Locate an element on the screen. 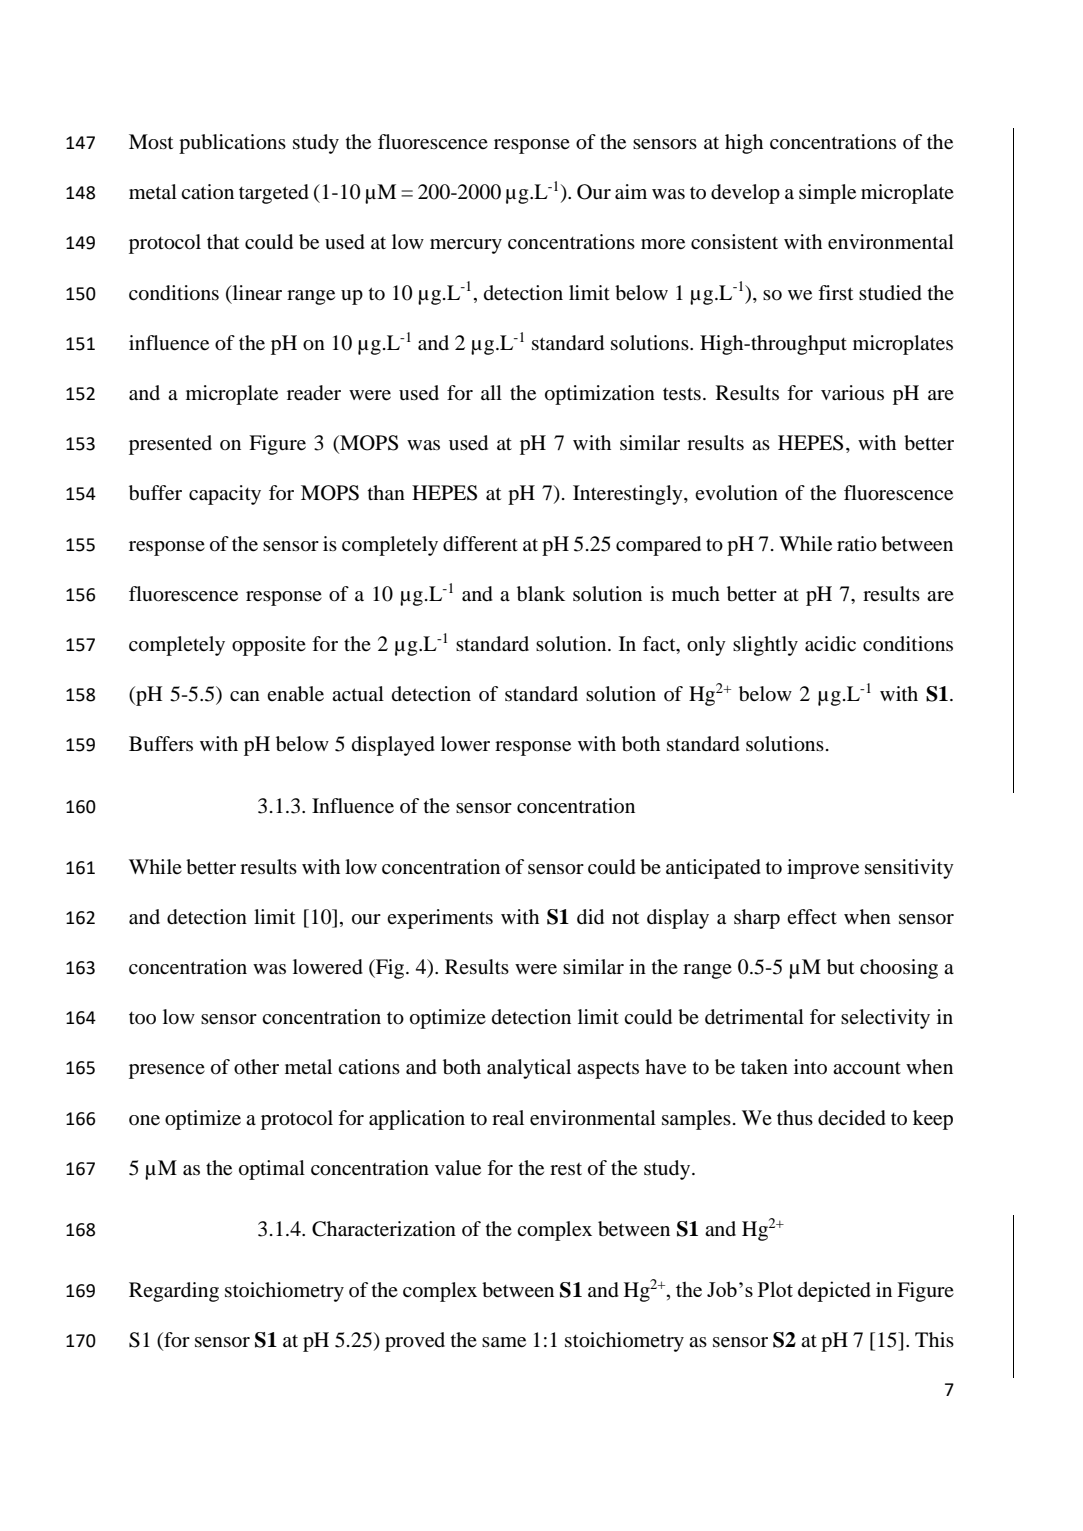  targeted is located at coordinates (274, 194).
